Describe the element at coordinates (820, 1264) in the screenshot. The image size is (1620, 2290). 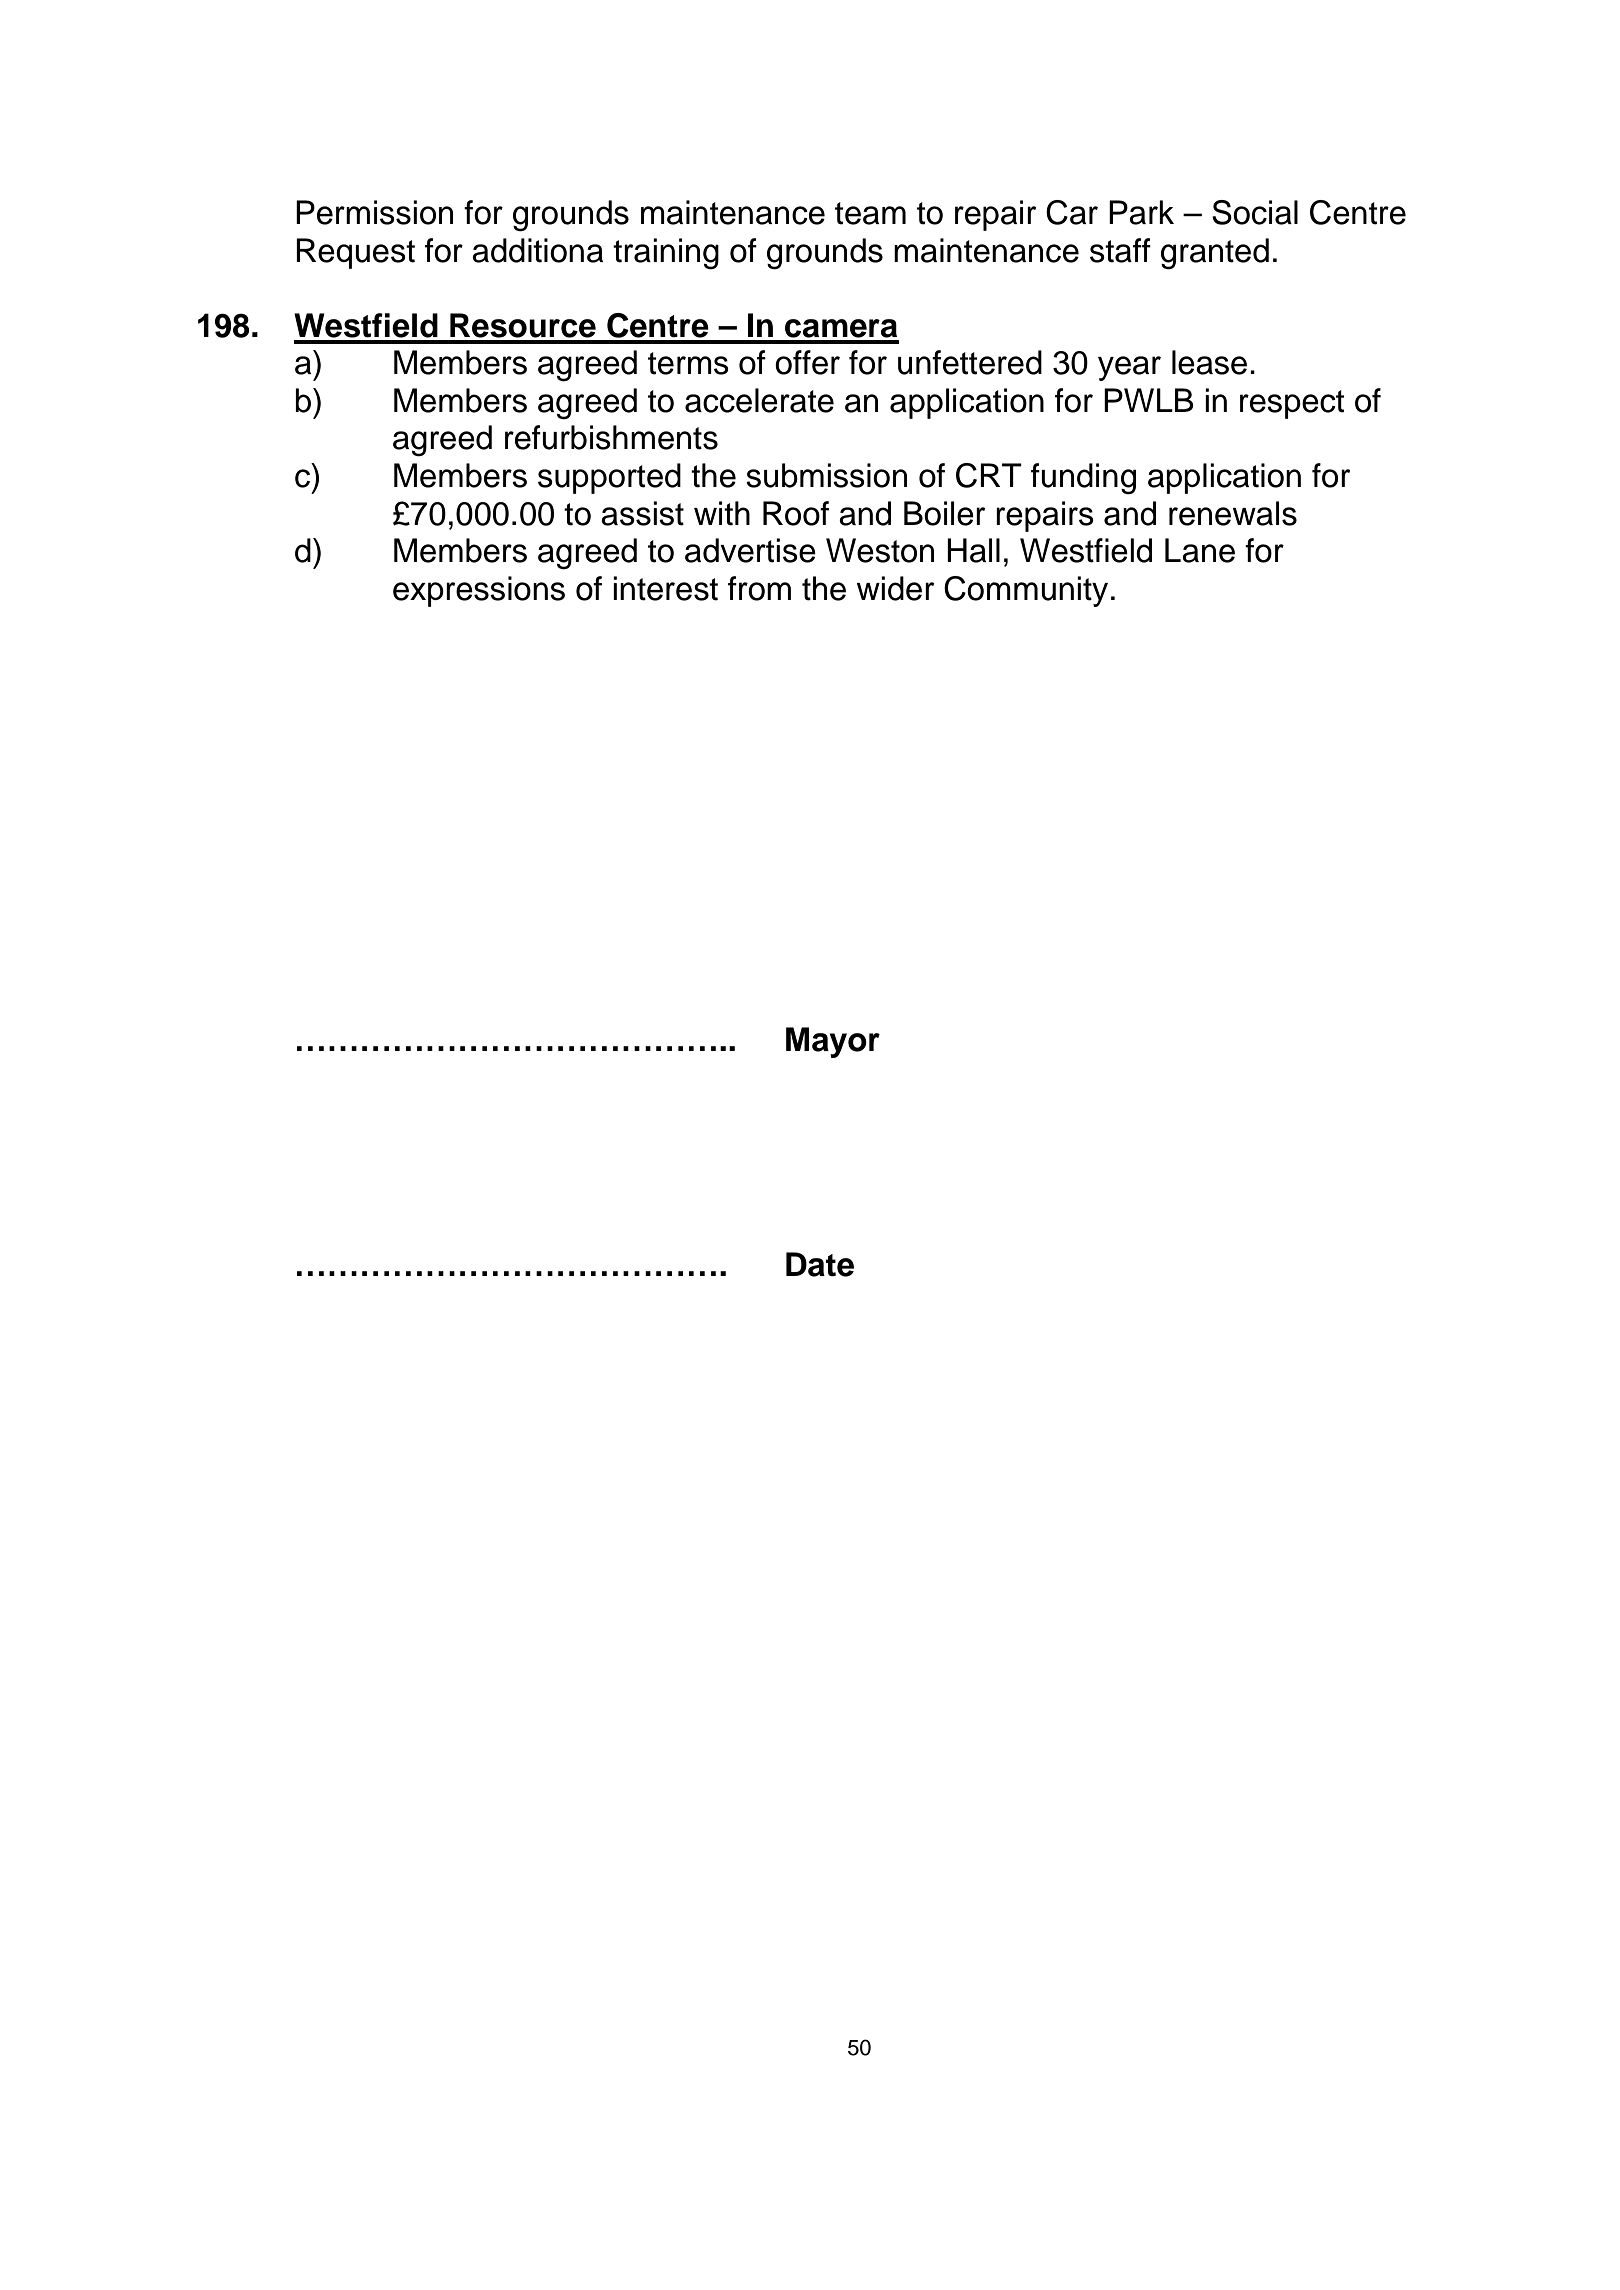
I see `Date` at that location.
